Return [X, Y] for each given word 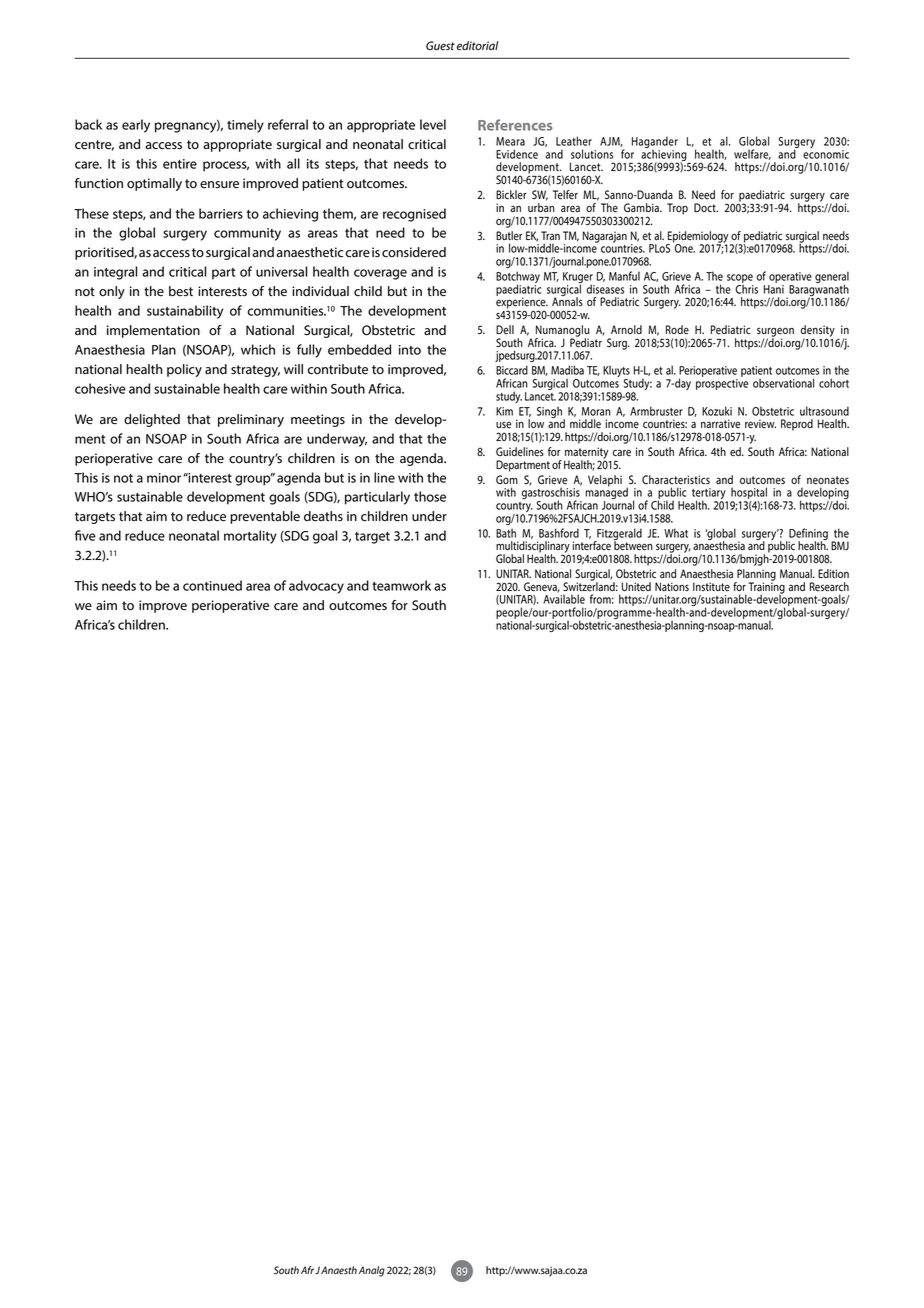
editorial [478, 46]
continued [212, 585]
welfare [752, 154]
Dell [505, 330]
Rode [677, 330]
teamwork [401, 585]
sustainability [185, 312]
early [136, 126]
